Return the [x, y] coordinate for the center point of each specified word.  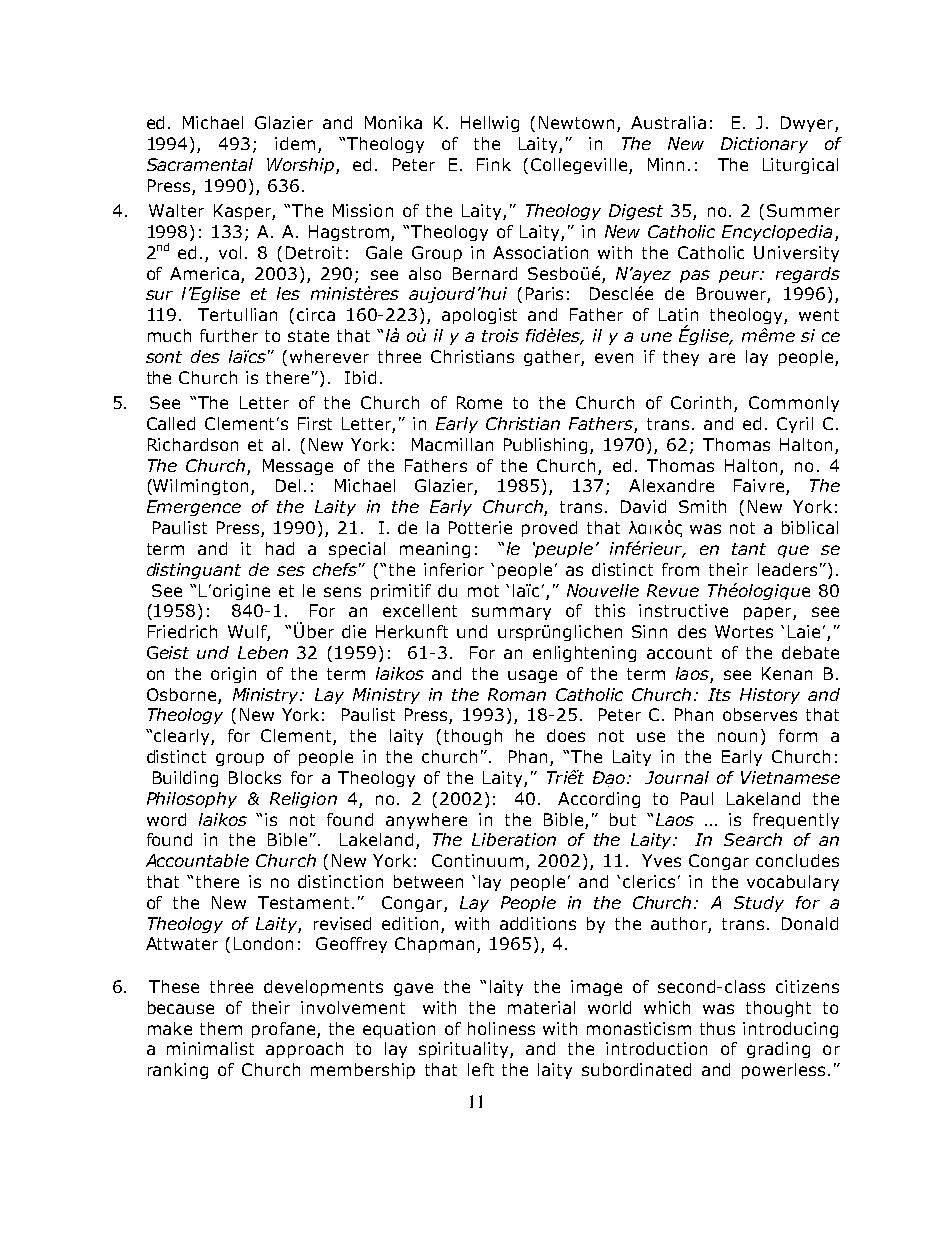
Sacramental [200, 164]
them [221, 1028]
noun [737, 737]
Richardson [193, 444]
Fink [494, 164]
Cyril [795, 425]
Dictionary [764, 145]
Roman [517, 694]
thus [717, 1028]
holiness [501, 1028]
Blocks [255, 777]
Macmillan [452, 444]
